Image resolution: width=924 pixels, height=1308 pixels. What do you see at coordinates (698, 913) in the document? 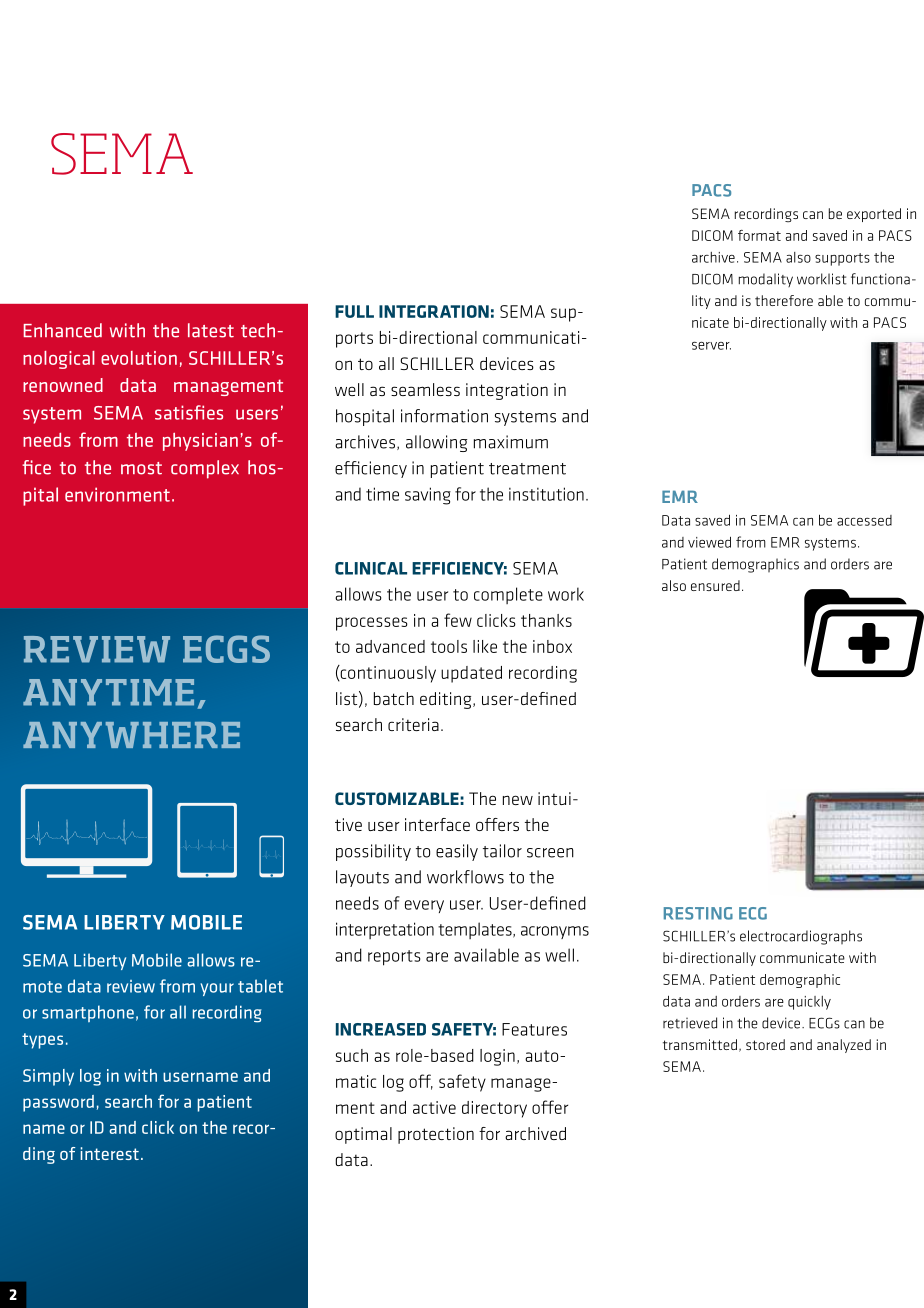
I see `RESTING` at bounding box center [698, 913].
